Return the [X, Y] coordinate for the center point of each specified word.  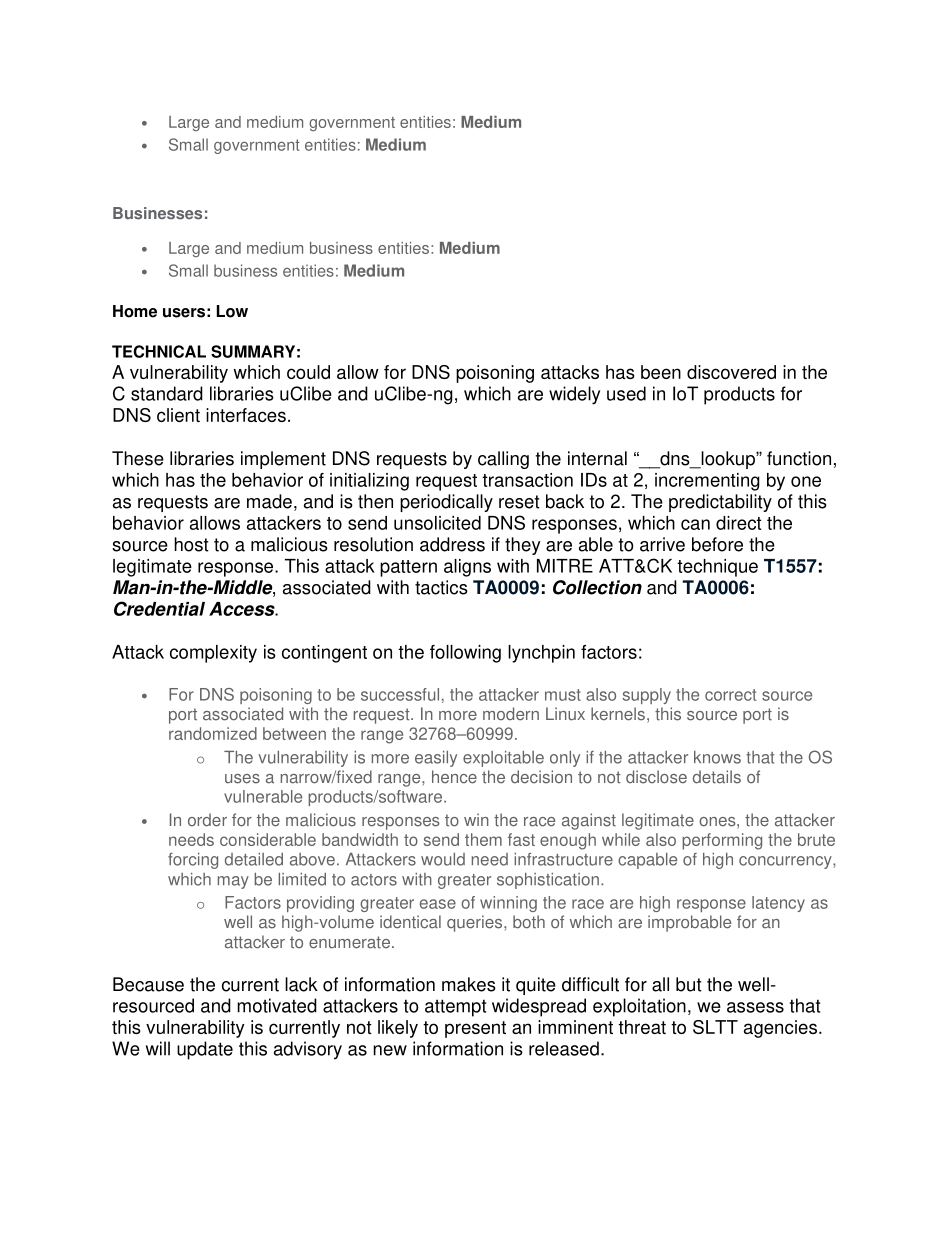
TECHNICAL [159, 351]
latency [778, 904]
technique [717, 568]
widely [574, 395]
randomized [213, 733]
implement [283, 460]
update [205, 1050]
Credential [159, 608]
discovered [731, 372]
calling [503, 460]
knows [717, 757]
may [233, 882]
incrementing [707, 482]
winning [508, 904]
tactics [441, 587]
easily [436, 759]
